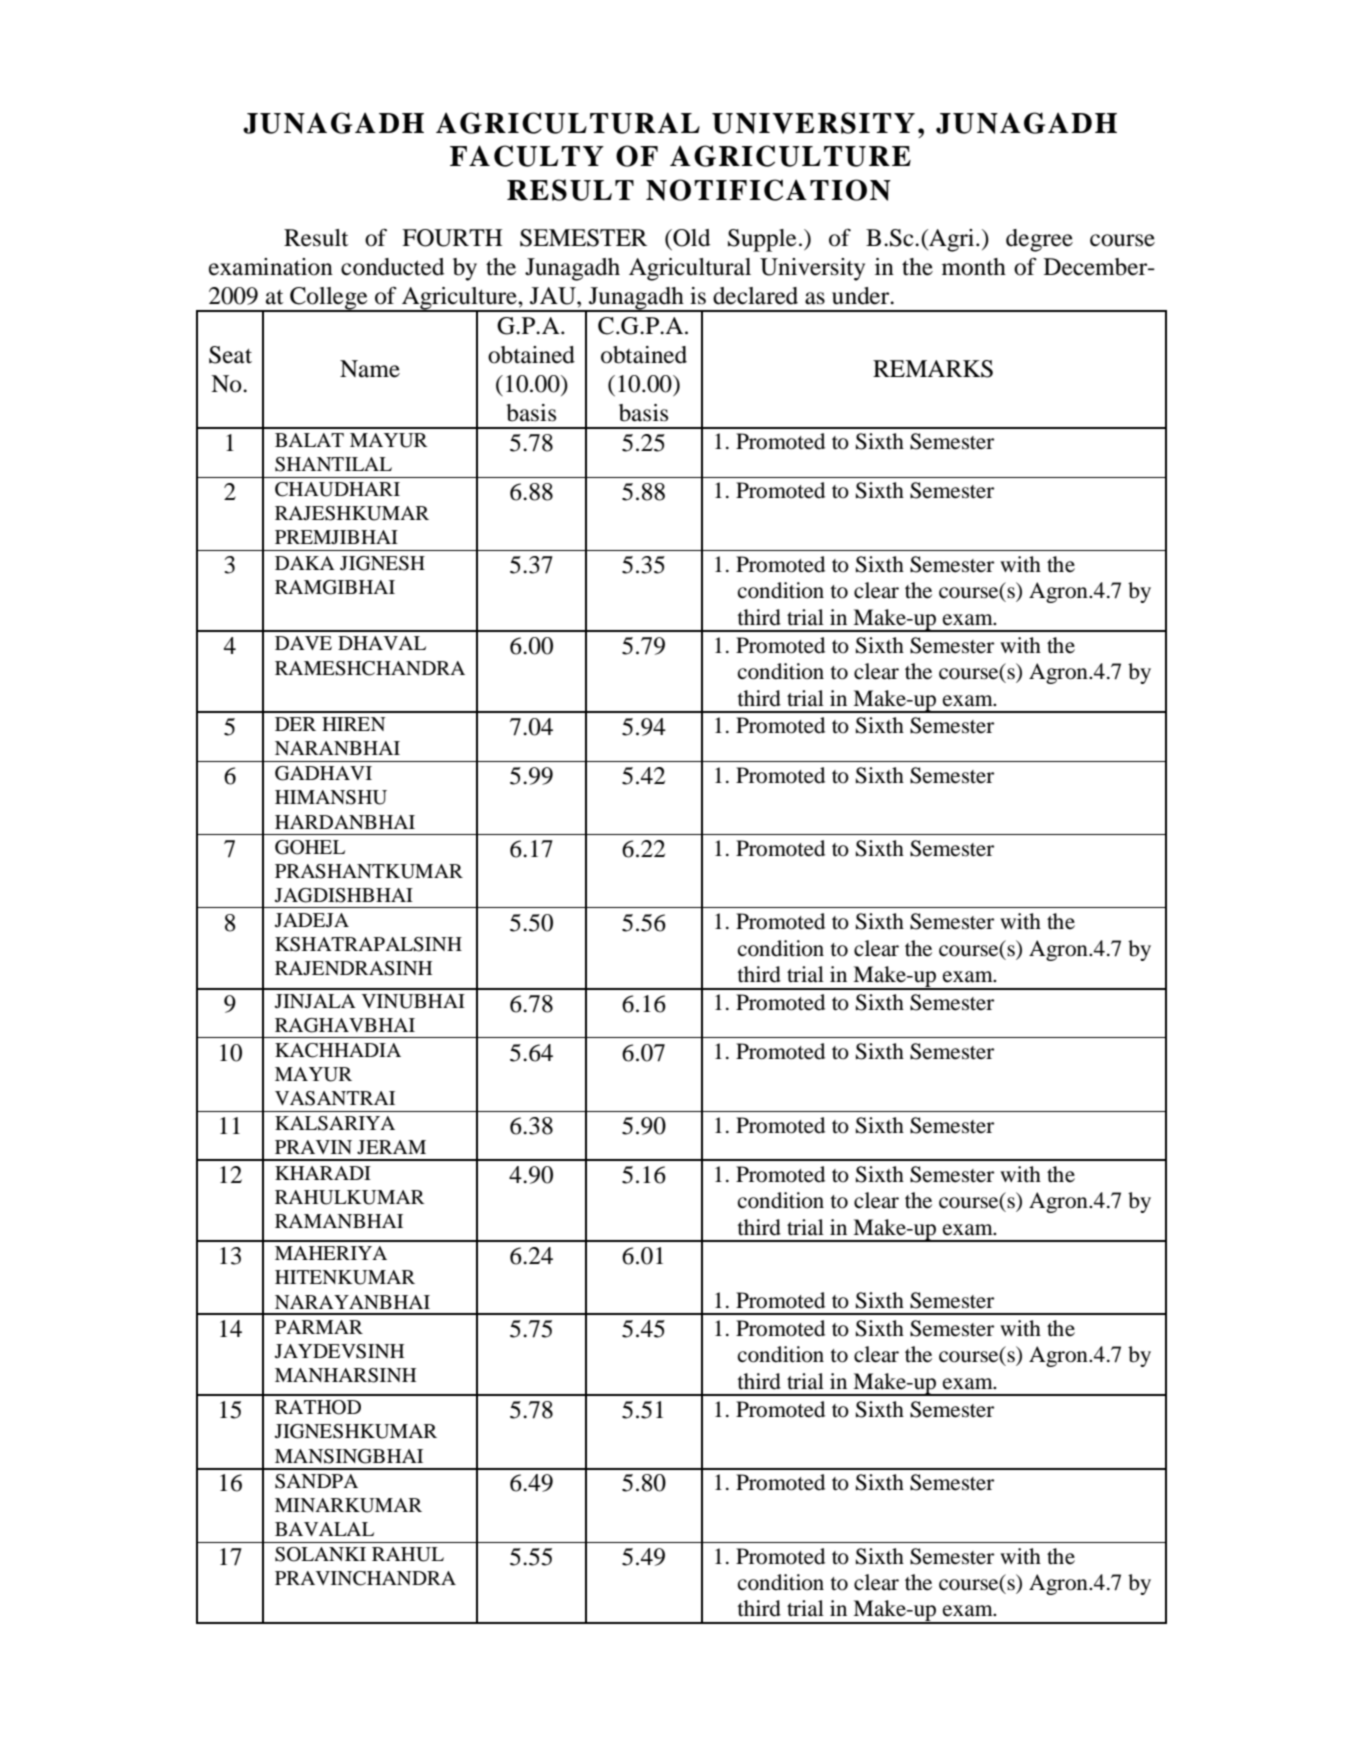 The image size is (1363, 1764). What do you see at coordinates (303, 643) in the screenshot?
I see `DAVE` at bounding box center [303, 643].
